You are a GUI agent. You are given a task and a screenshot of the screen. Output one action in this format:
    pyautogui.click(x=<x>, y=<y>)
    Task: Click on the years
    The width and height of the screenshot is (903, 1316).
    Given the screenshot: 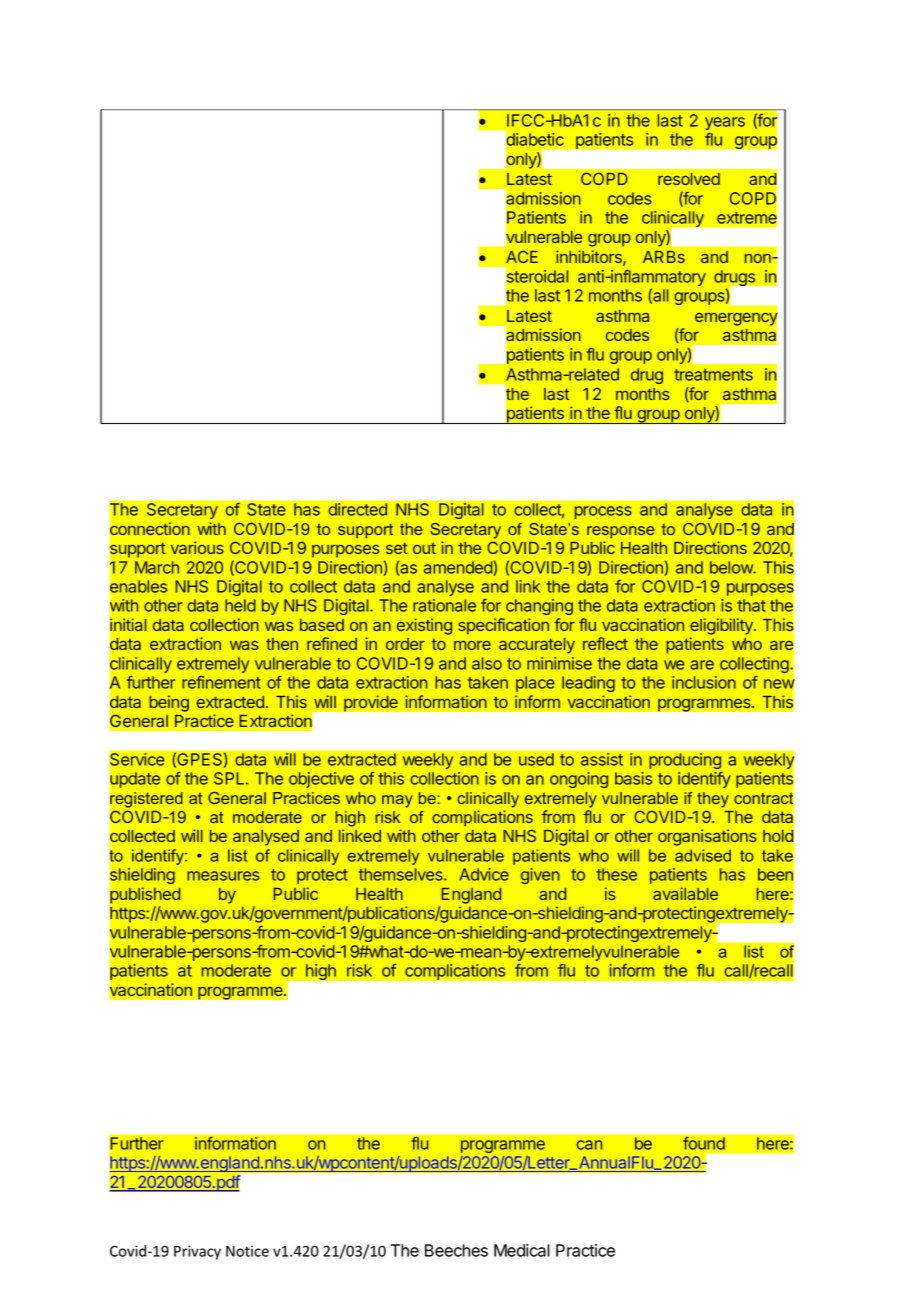 What is the action you would take?
    pyautogui.click(x=725, y=125)
